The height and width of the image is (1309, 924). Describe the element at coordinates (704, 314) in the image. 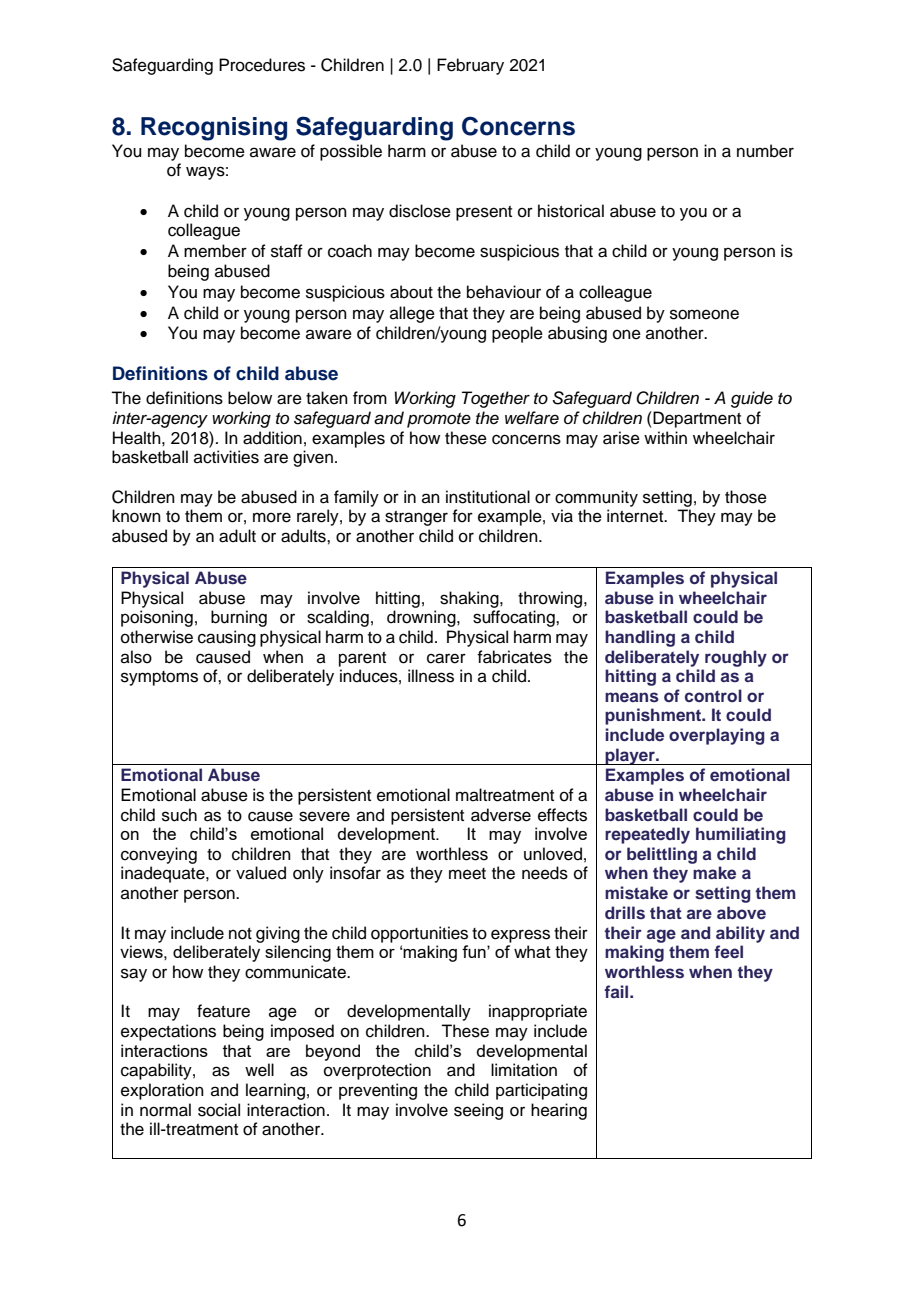

I see `someone` at that location.
